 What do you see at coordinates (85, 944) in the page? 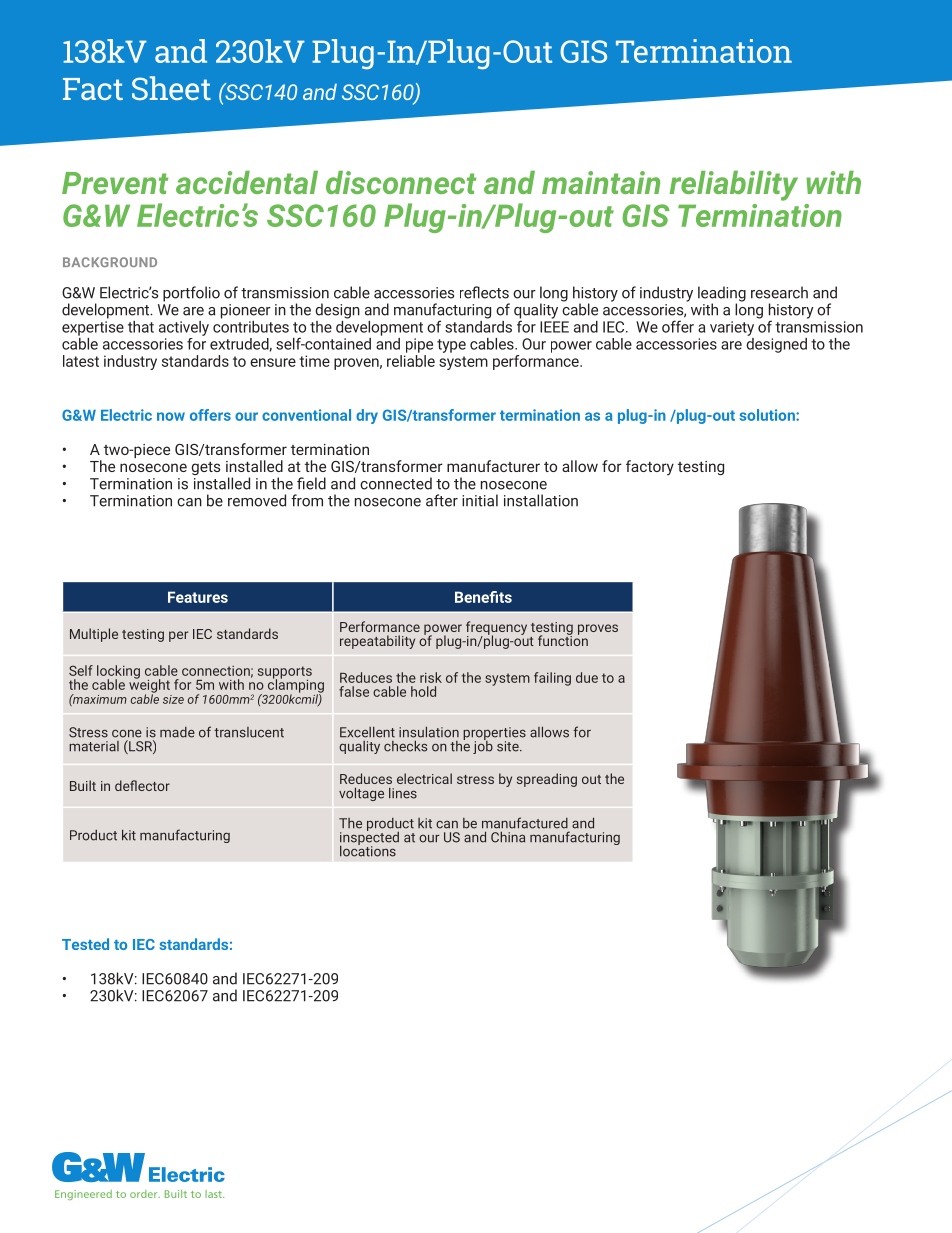
I see `Tested` at bounding box center [85, 944].
